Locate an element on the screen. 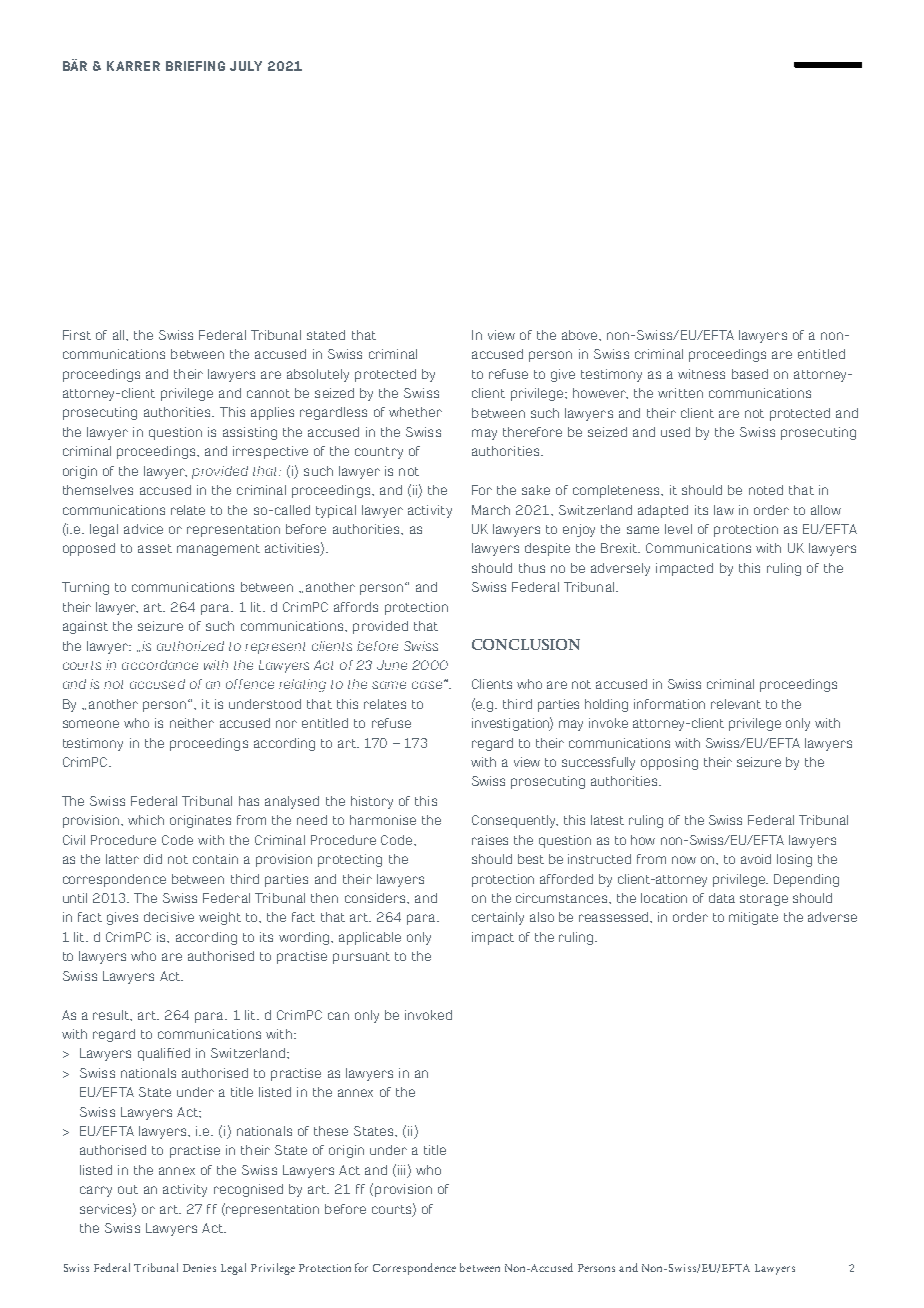 This screenshot has width=924, height=1308. above is located at coordinates (581, 335).
